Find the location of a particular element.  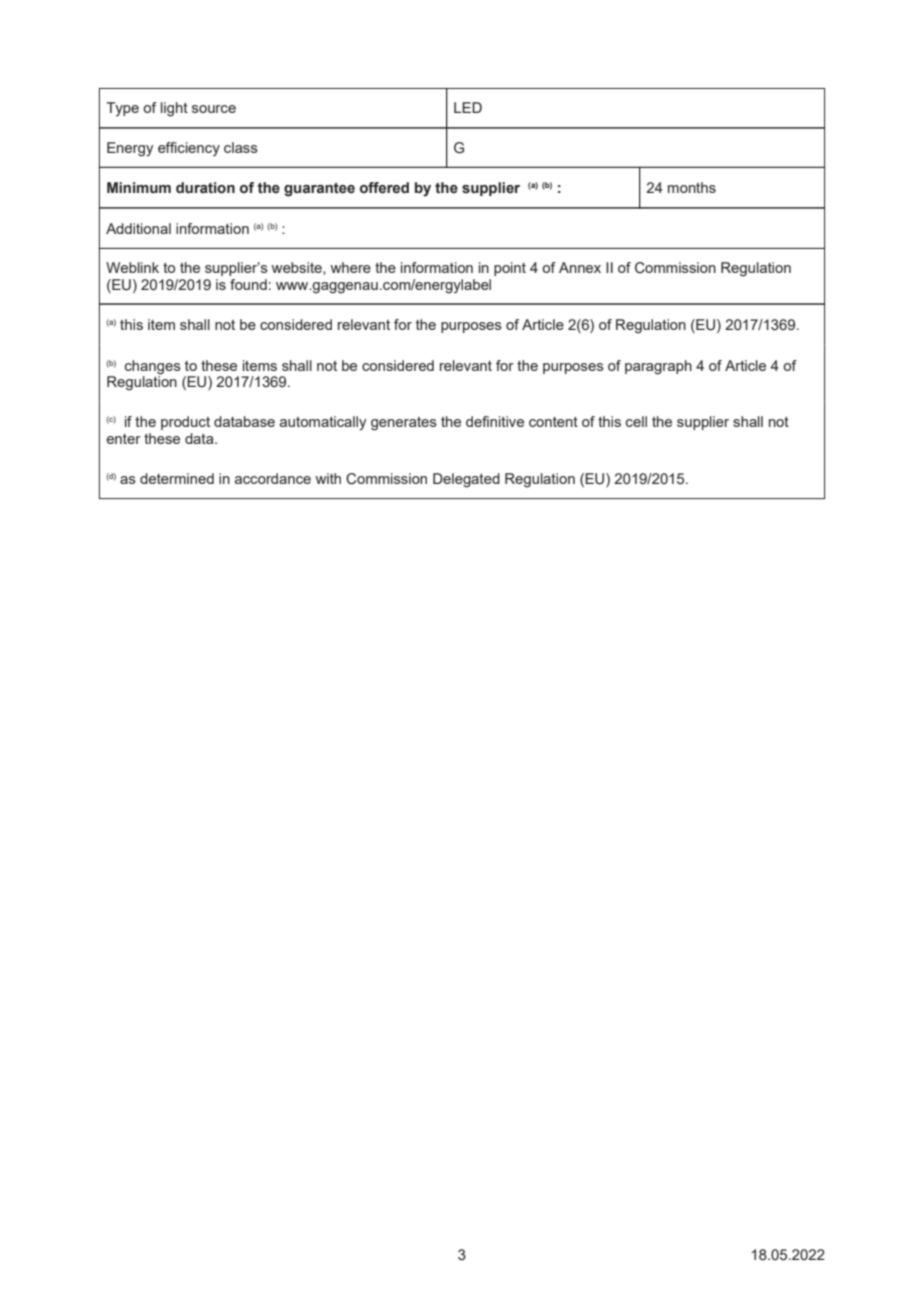

LED is located at coordinates (468, 107).
